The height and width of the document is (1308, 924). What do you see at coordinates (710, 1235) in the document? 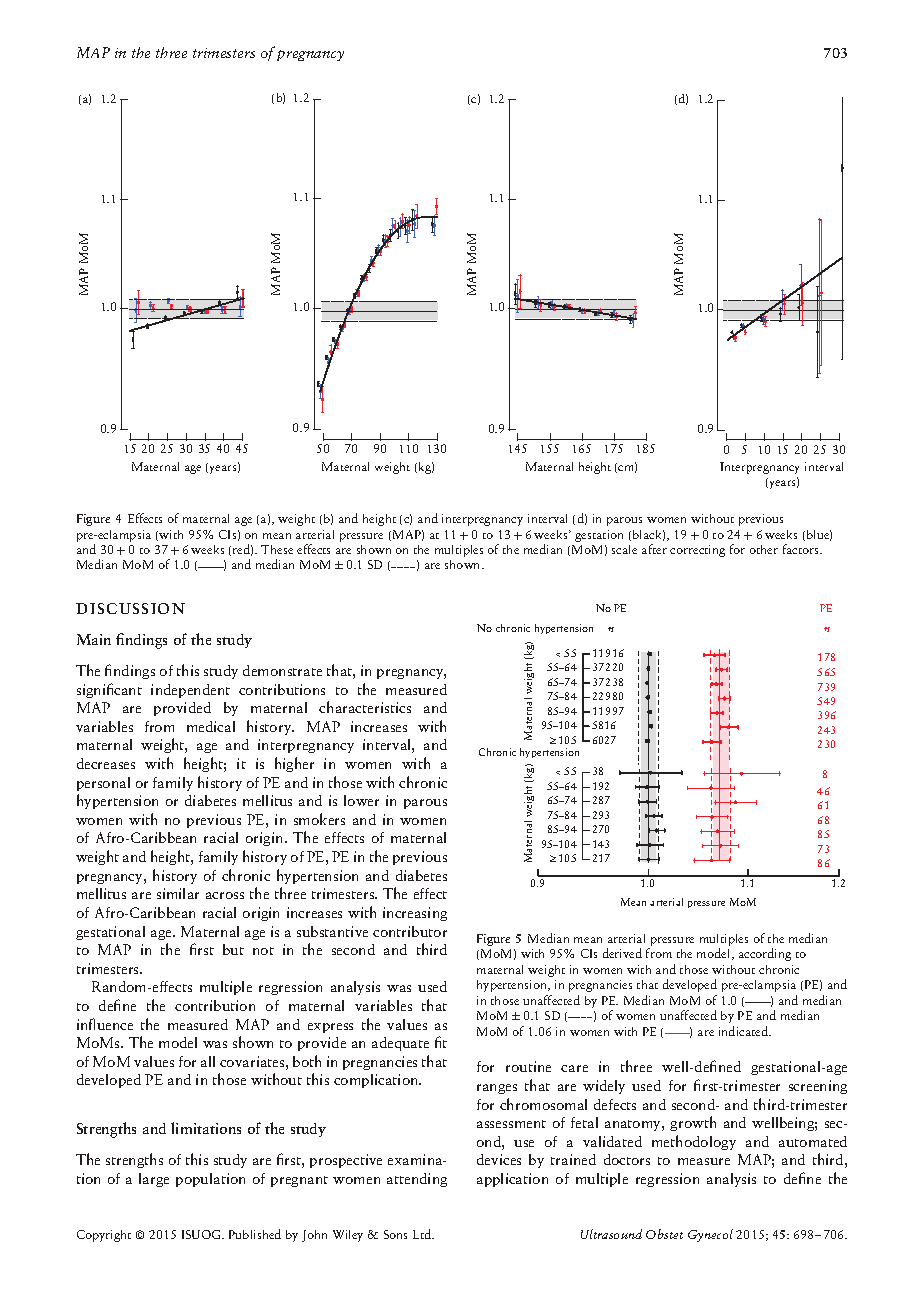
I see `Gynecol` at bounding box center [710, 1235].
